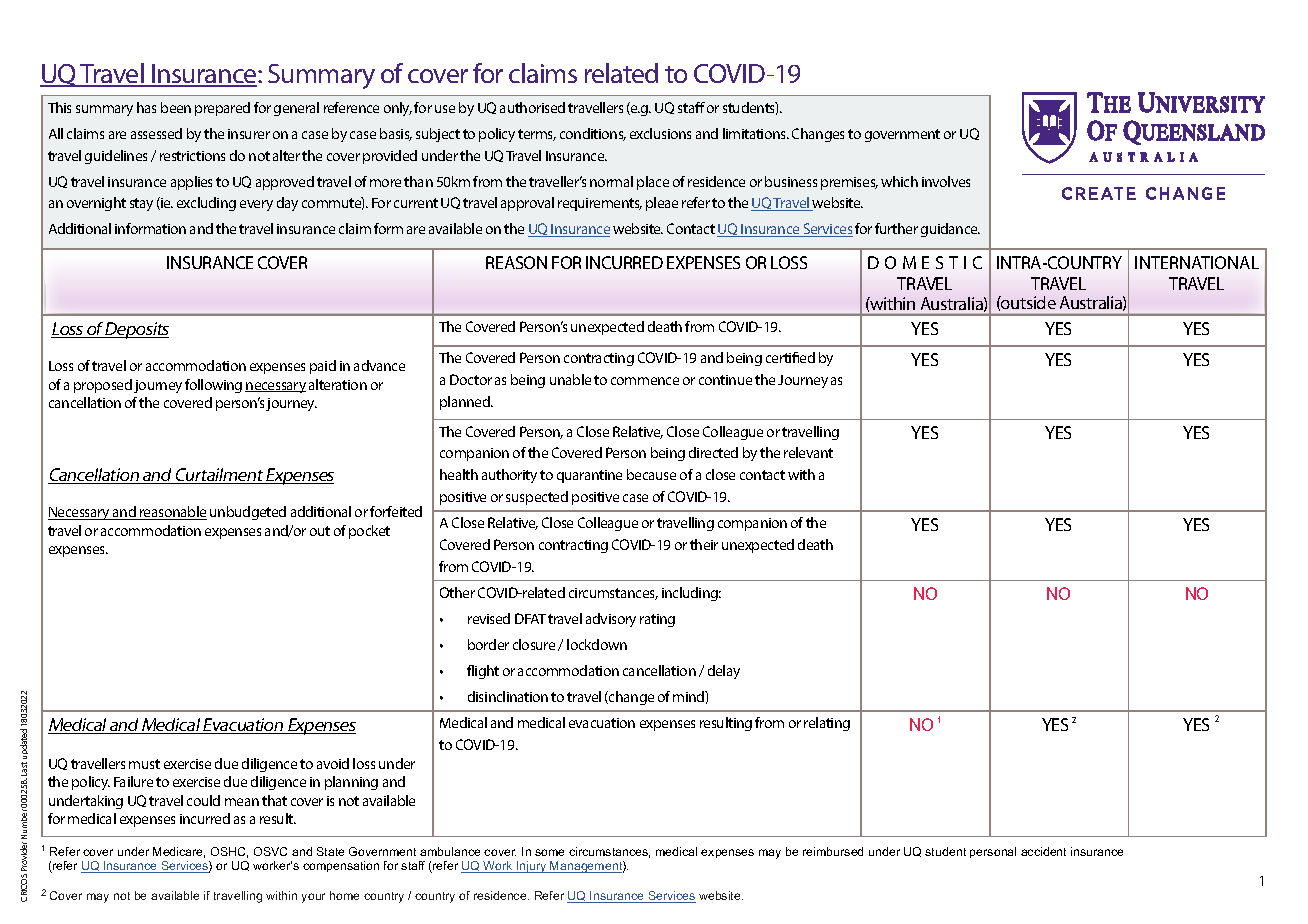 The image size is (1308, 924). Describe the element at coordinates (827, 724) in the screenshot. I see `relating` at that location.
